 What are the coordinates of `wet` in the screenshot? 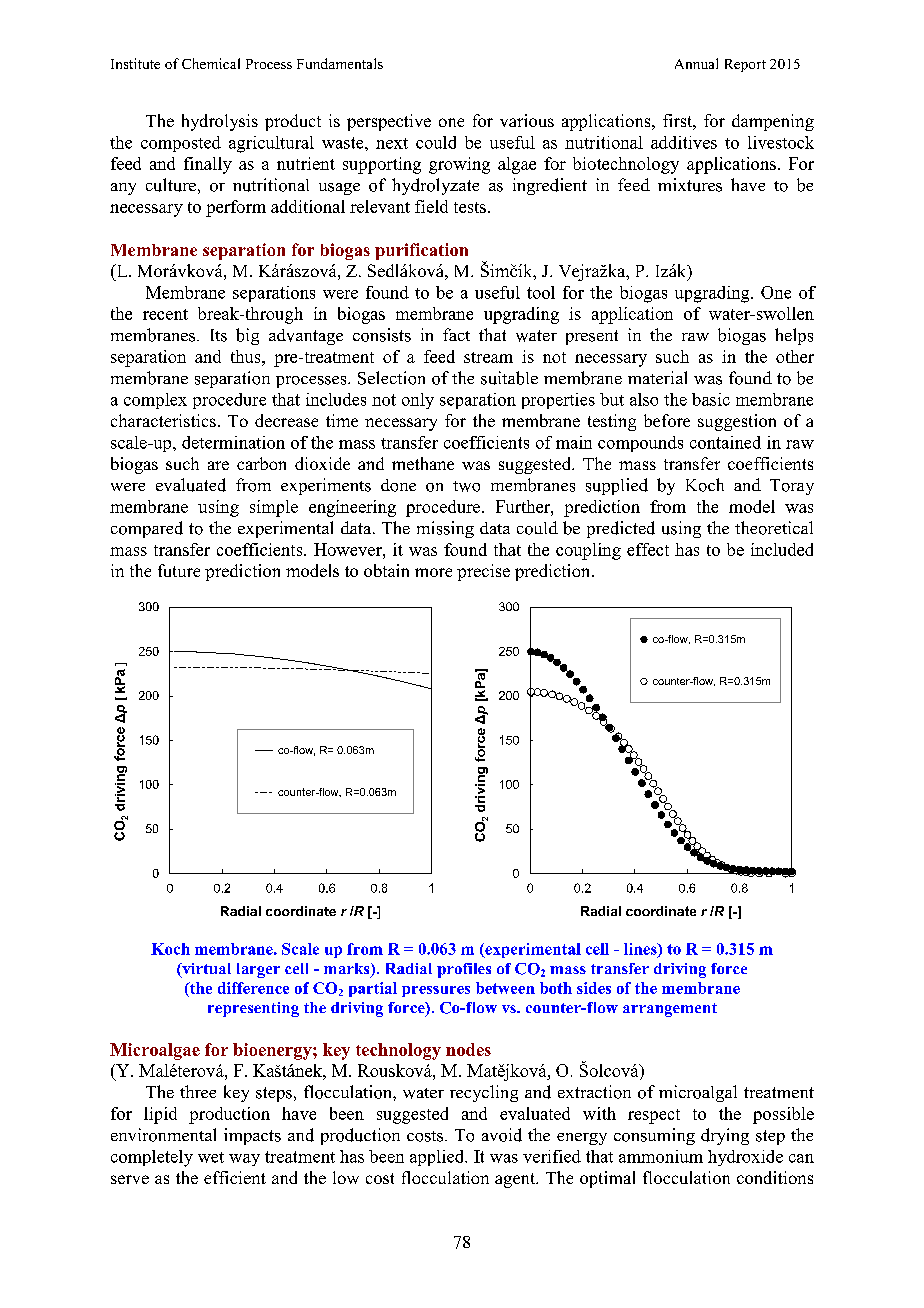 It's located at (211, 1157).
